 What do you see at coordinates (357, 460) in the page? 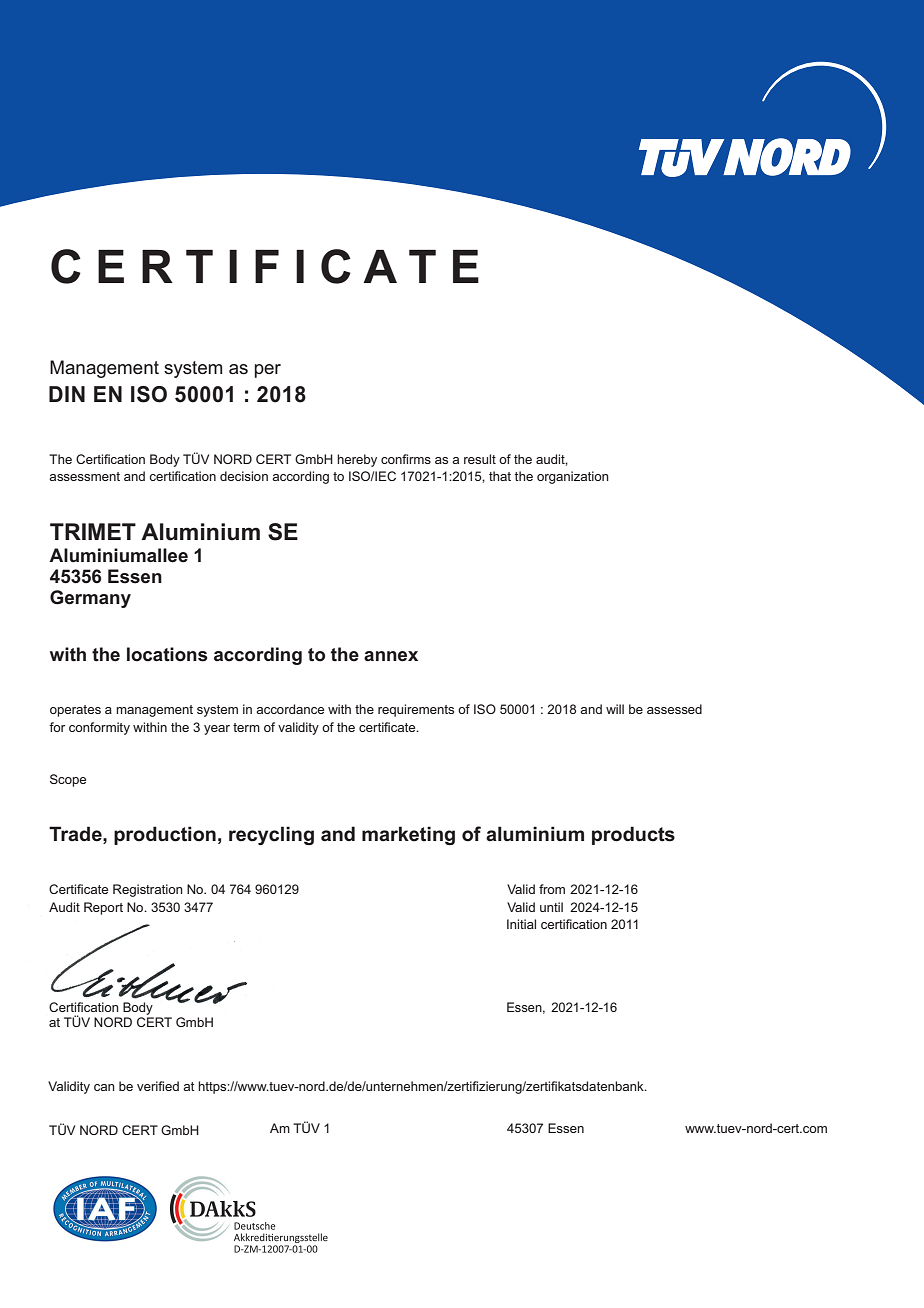
I see `hereby` at bounding box center [357, 460].
